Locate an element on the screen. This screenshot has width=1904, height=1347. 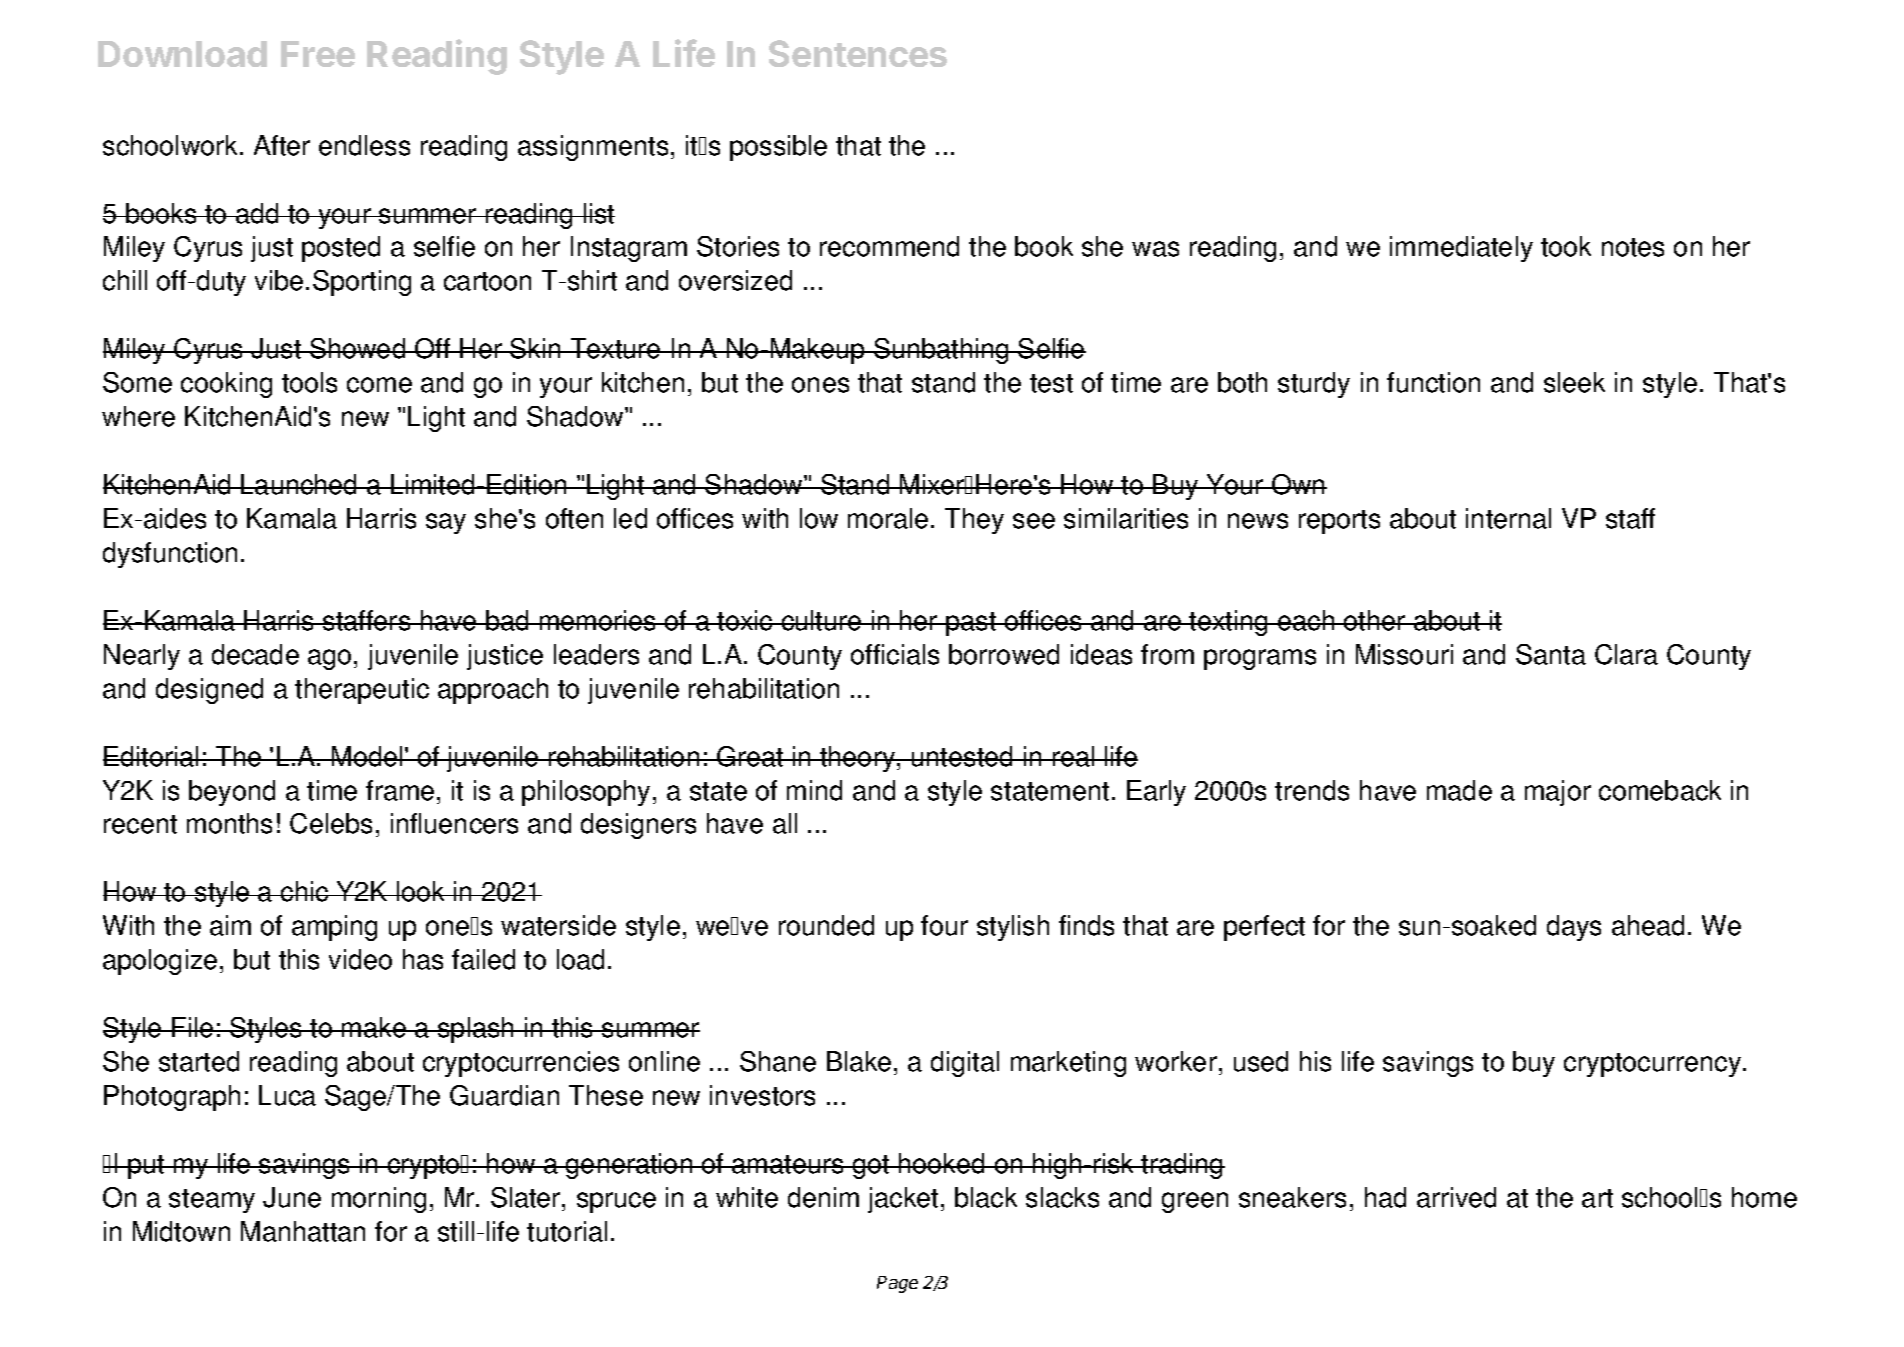
Manhattan is located at coordinates (303, 1231).
